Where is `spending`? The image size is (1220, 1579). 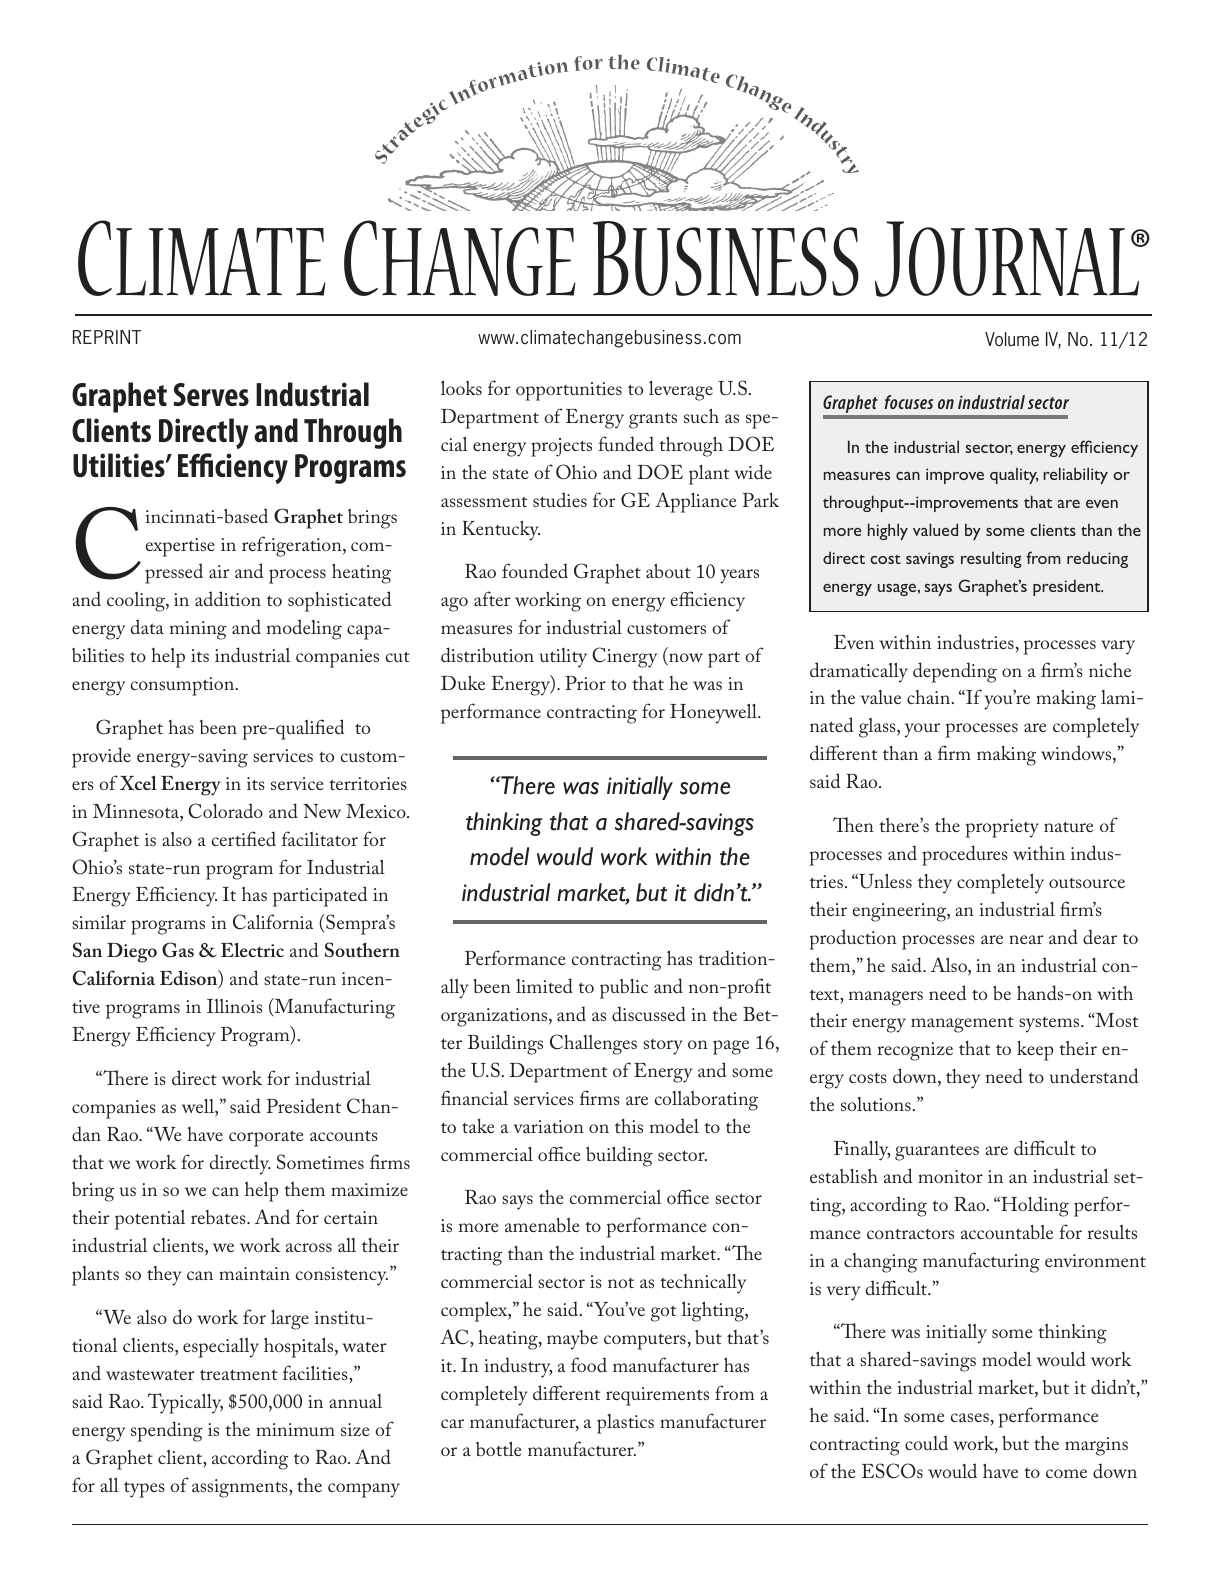 spending is located at coordinates (167, 1431).
